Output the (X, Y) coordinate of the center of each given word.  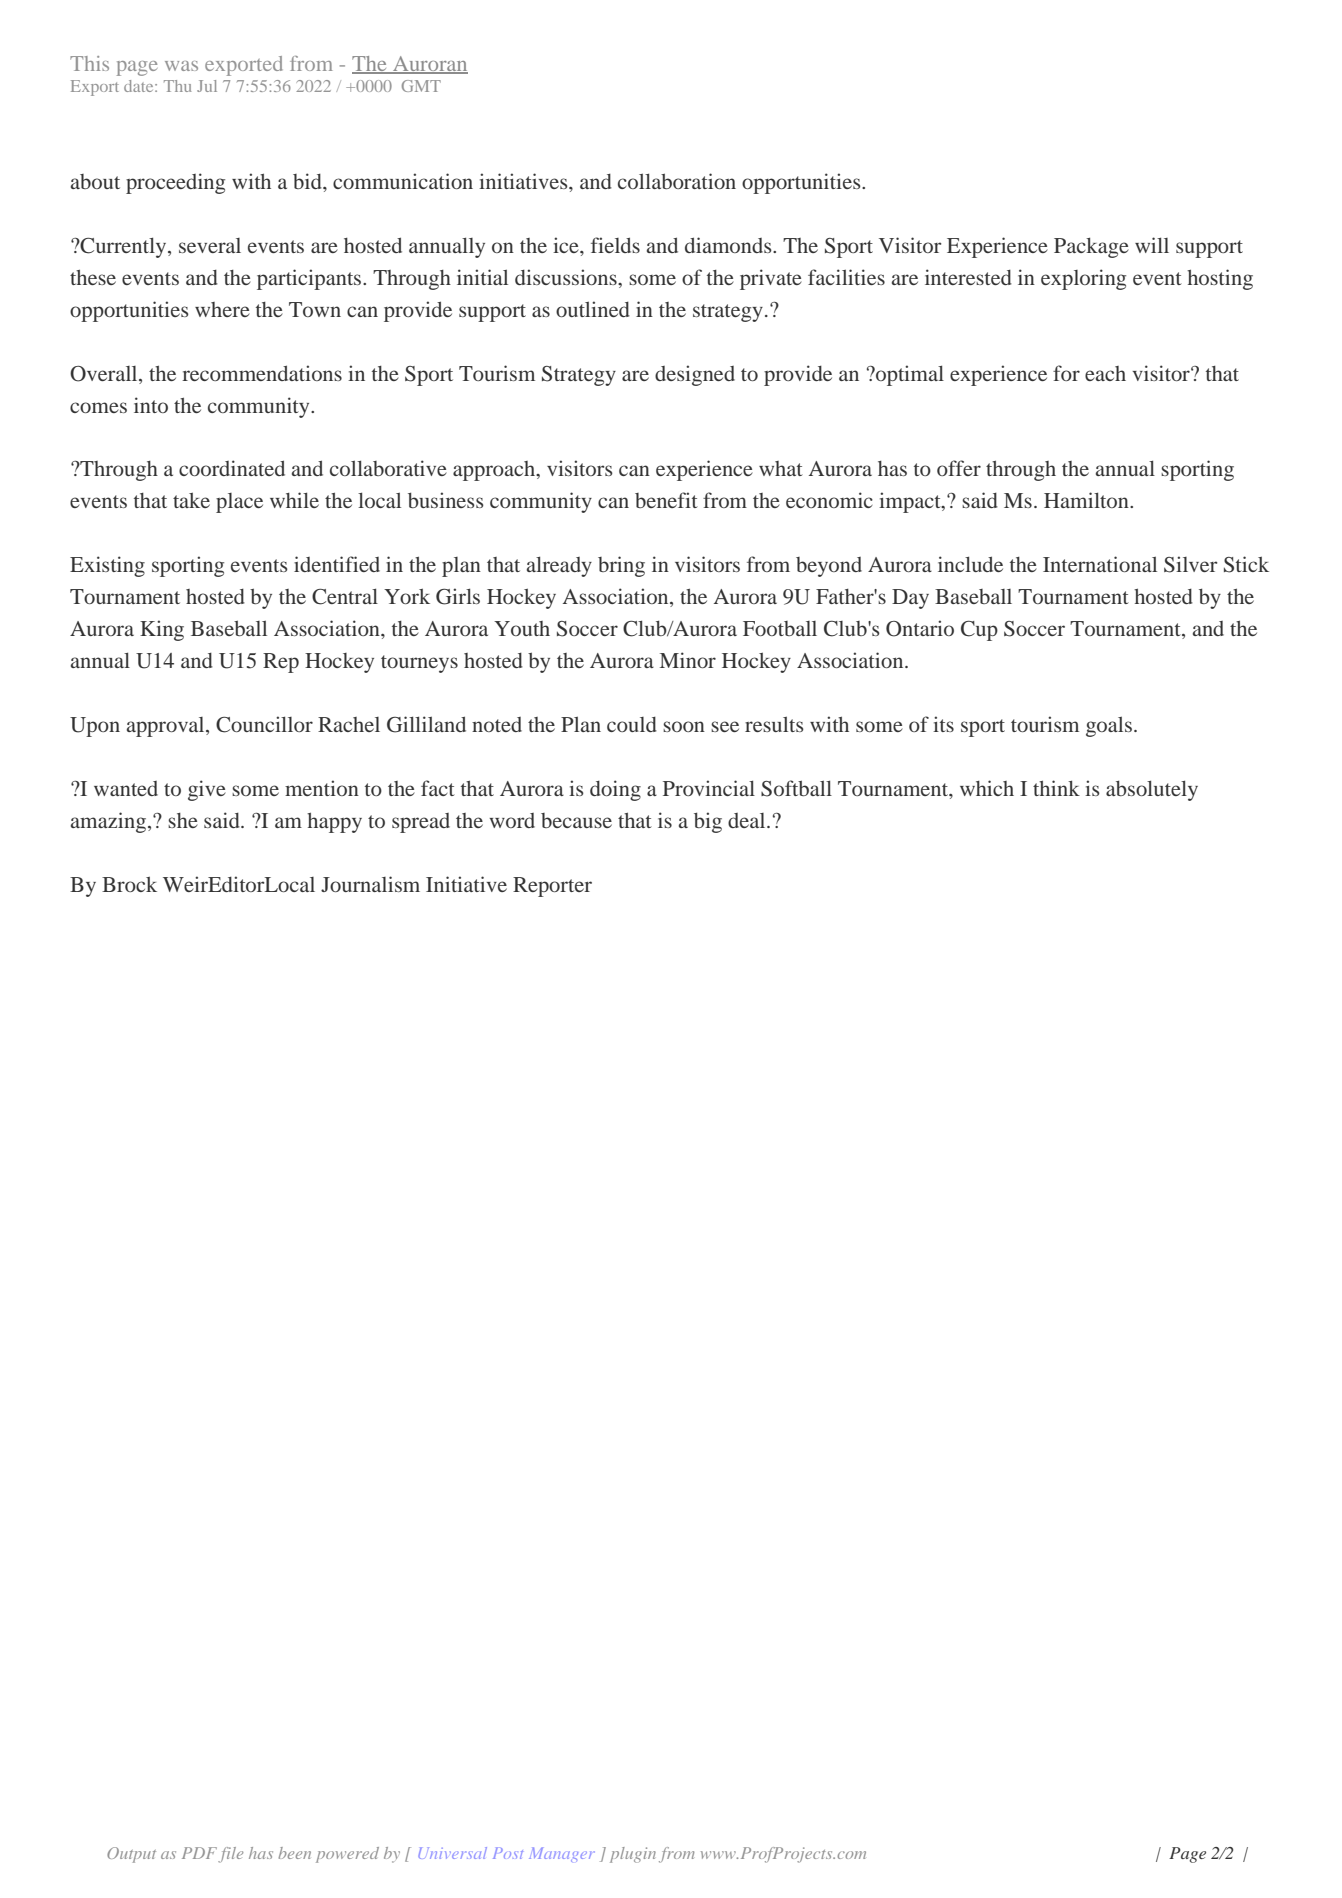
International (1100, 564)
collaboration (677, 181)
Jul (207, 86)
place (239, 503)
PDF (199, 1853)
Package (1091, 247)
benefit (666, 500)
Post (508, 1853)
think (1056, 788)
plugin (633, 1855)
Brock (129, 884)
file (230, 1855)
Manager (562, 1854)
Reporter (552, 887)
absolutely (1152, 790)
